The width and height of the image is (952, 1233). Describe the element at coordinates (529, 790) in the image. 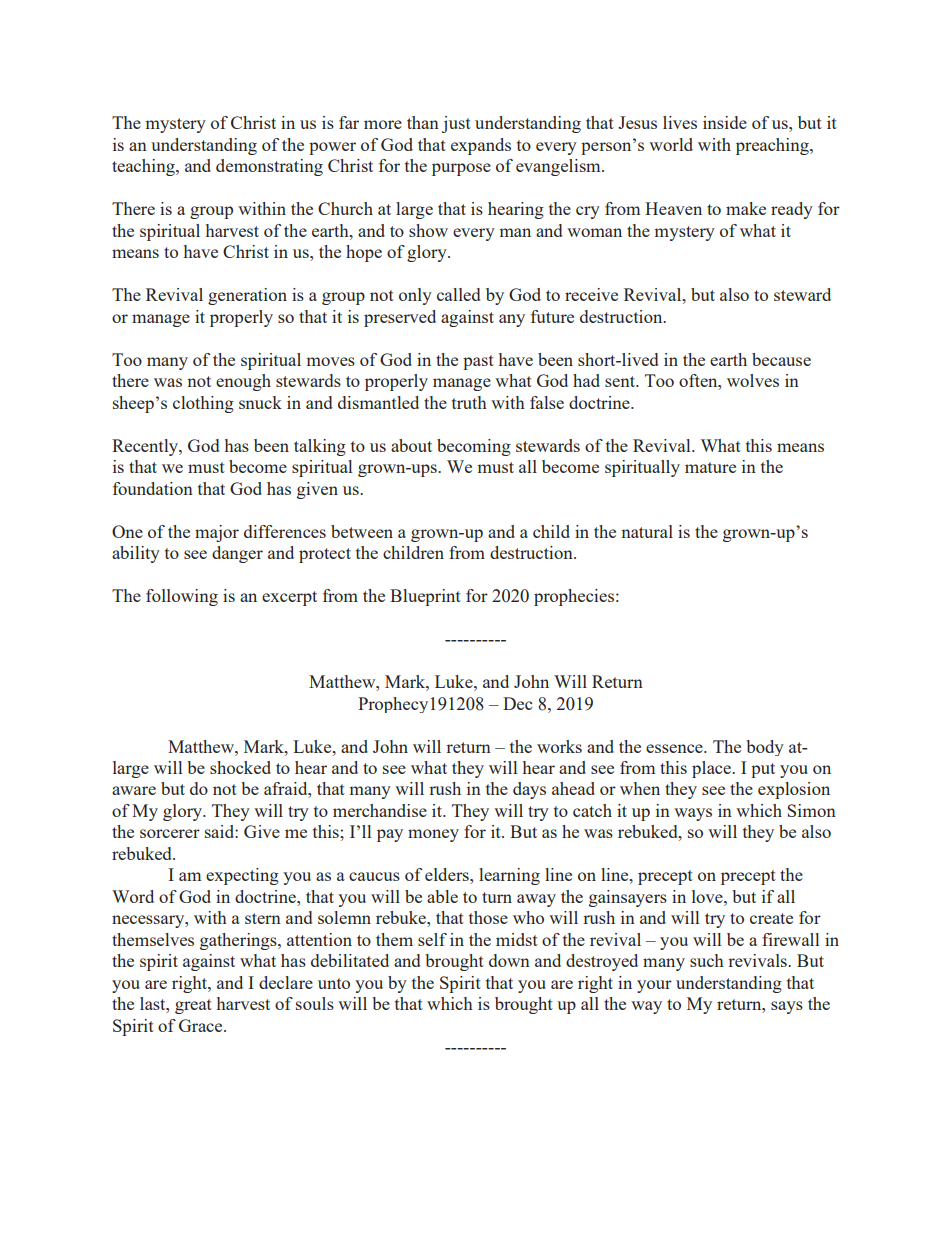

I see `days` at that location.
